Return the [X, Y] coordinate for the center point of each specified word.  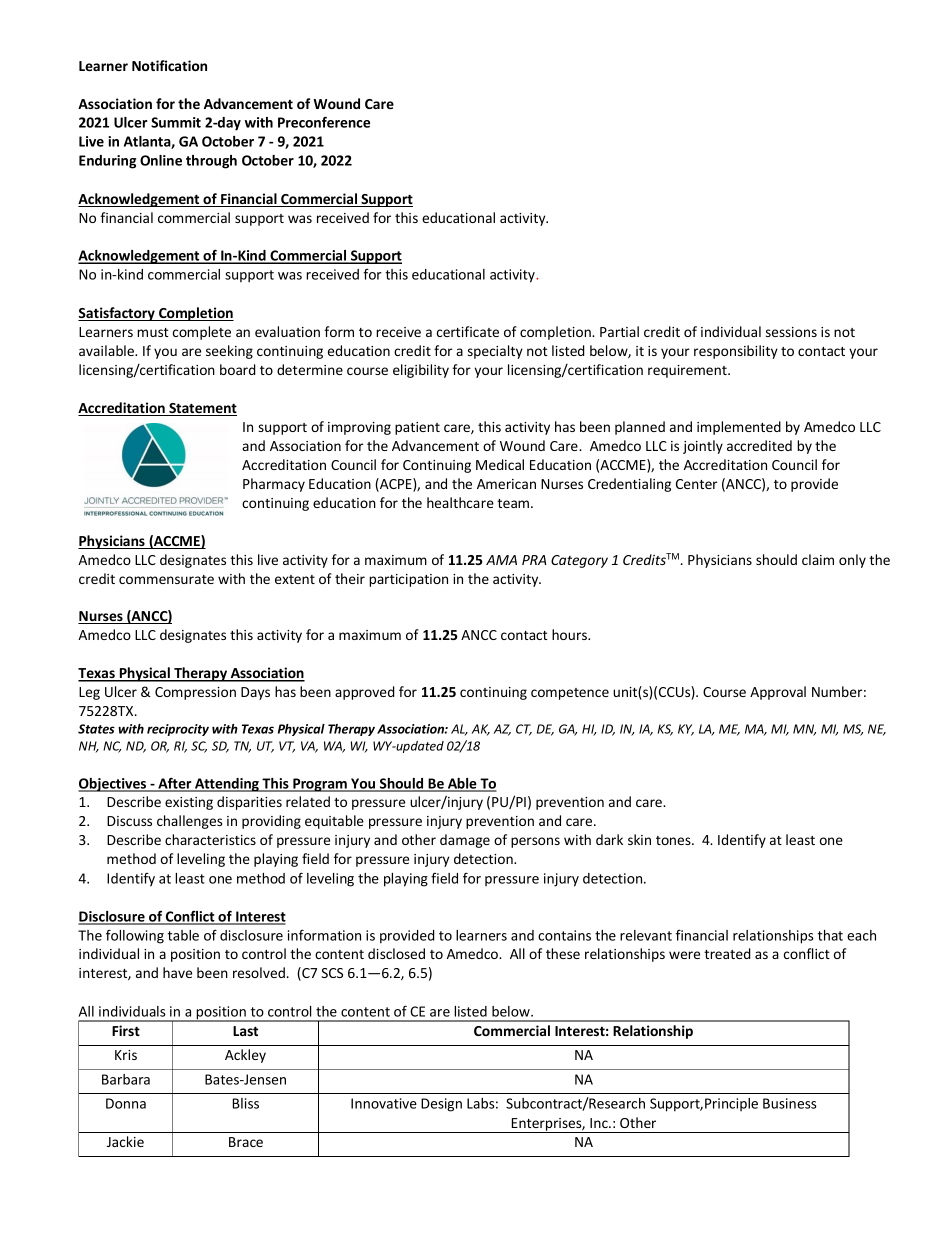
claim [818, 559]
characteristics [210, 839]
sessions [791, 332]
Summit [176, 122]
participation [408, 580]
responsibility [736, 352]
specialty [495, 352]
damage [465, 841]
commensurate [166, 579]
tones [674, 840]
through [211, 162]
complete [202, 333]
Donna [126, 1103]
